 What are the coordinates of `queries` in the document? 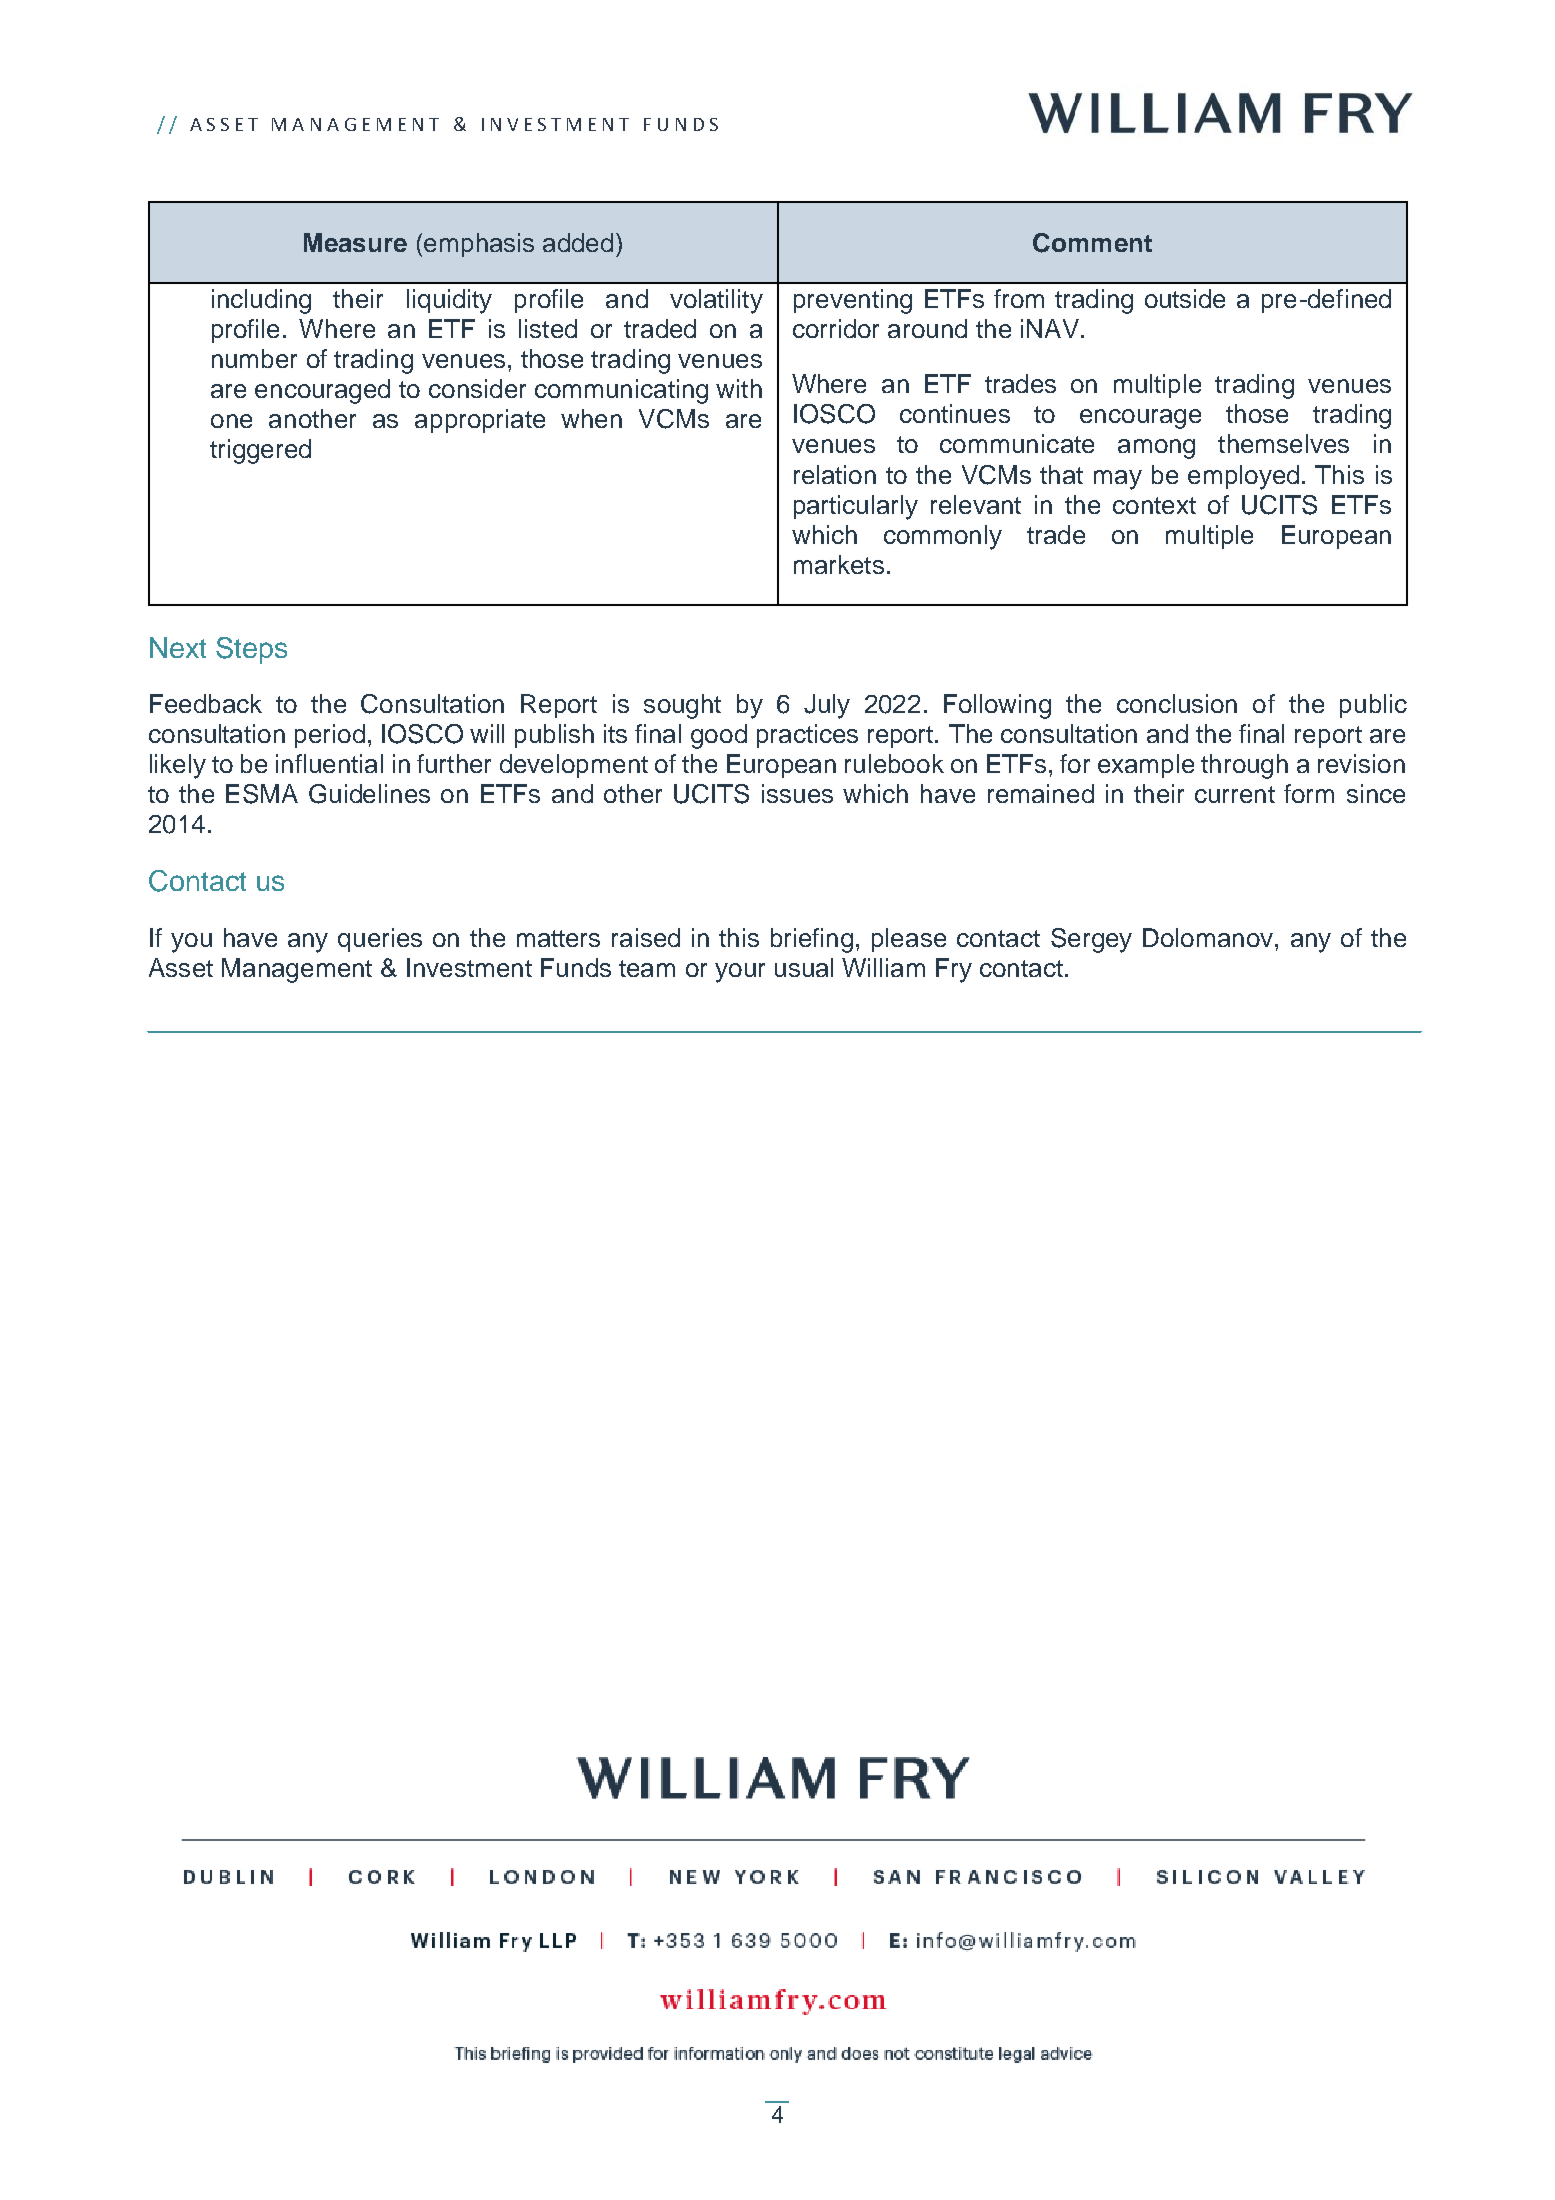 It's located at (380, 940).
